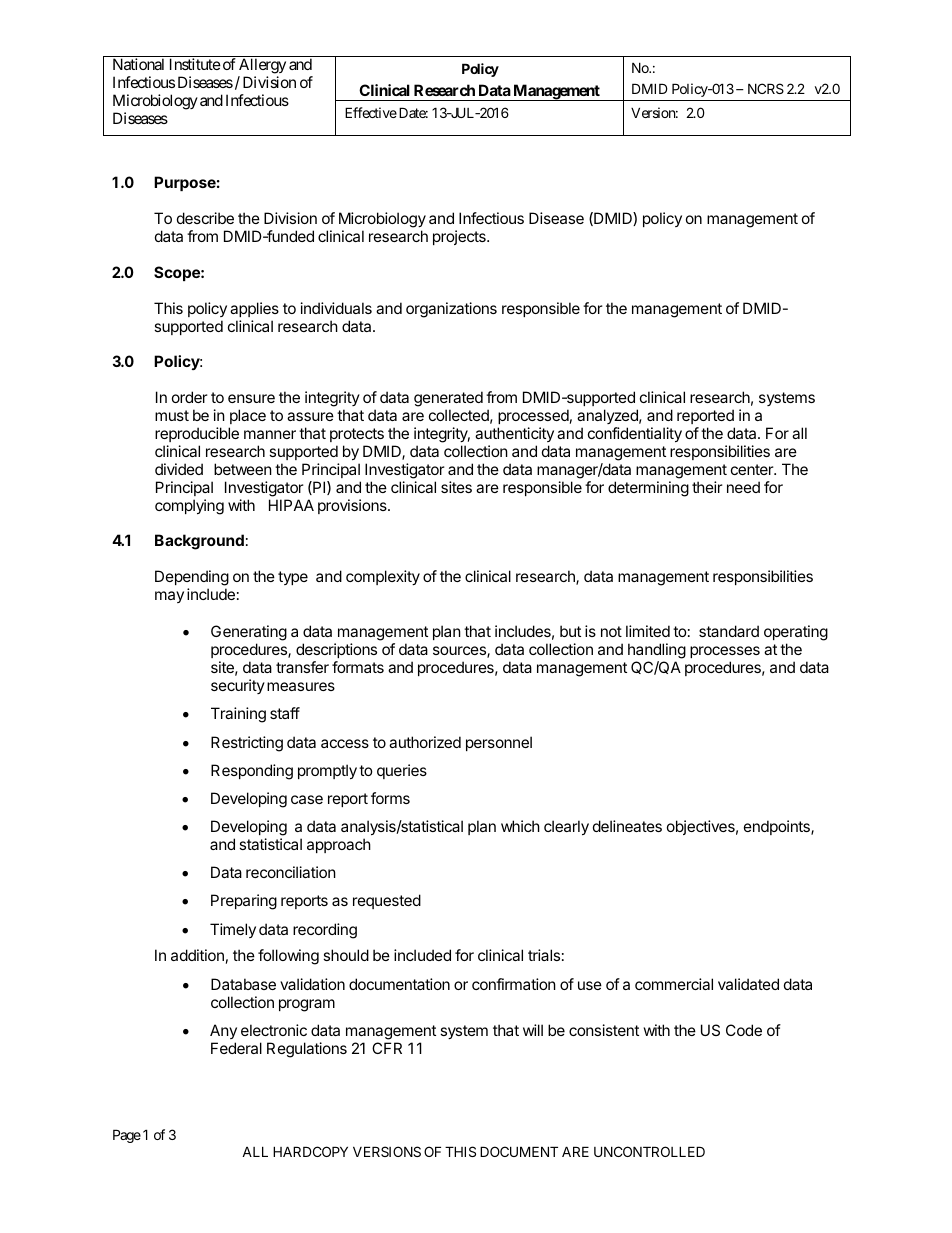  What do you see at coordinates (570, 631) in the screenshot?
I see `but` at bounding box center [570, 631].
